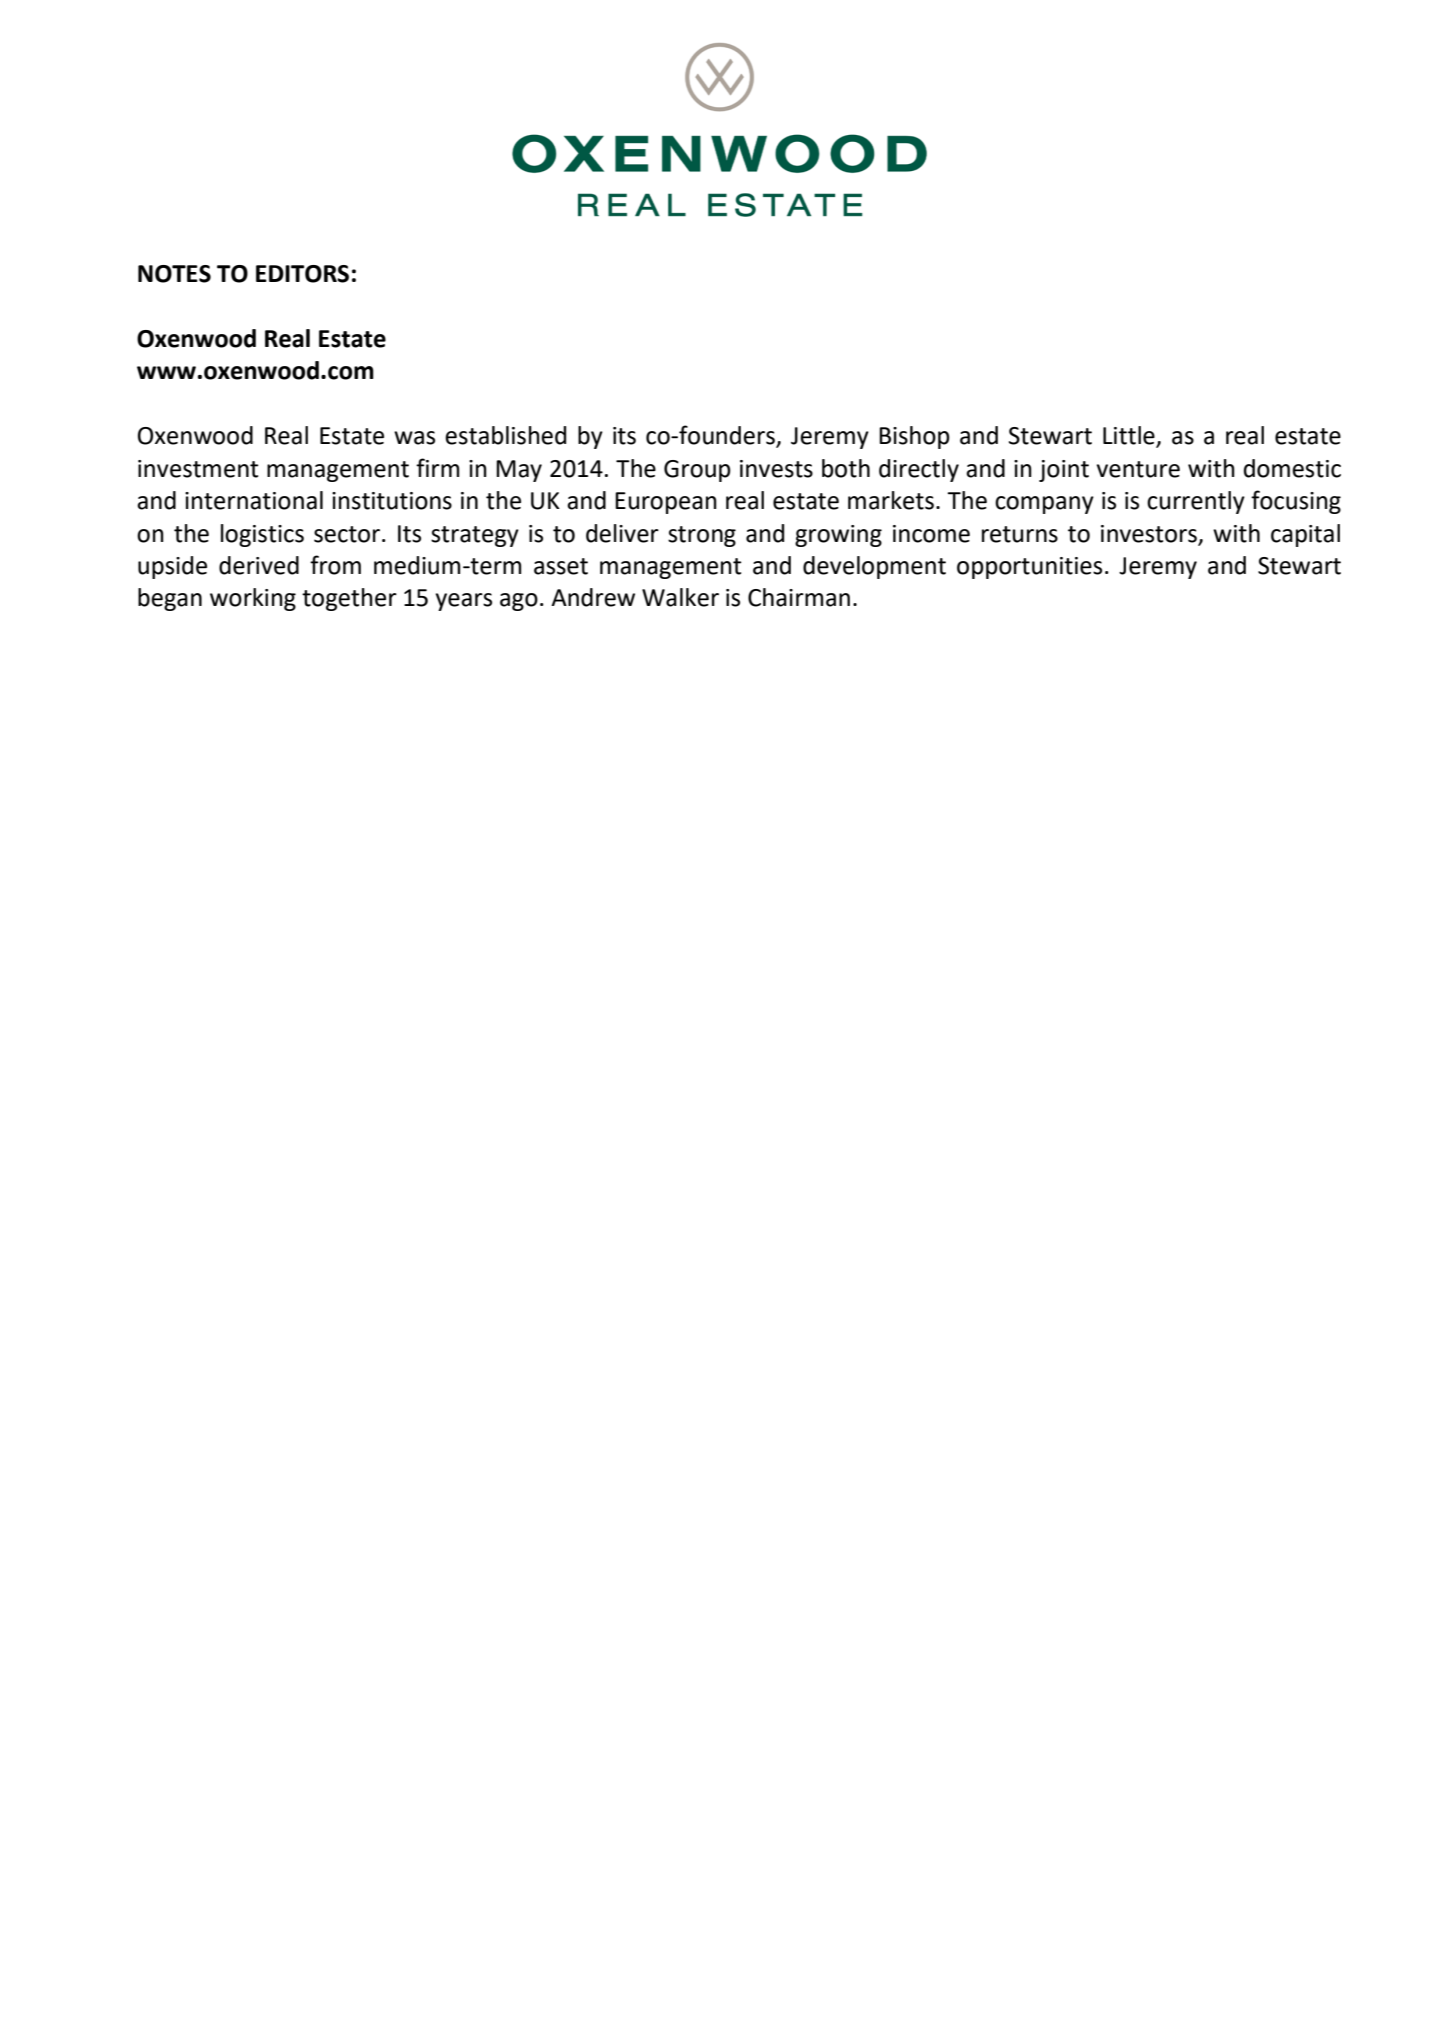 The image size is (1439, 2034). Describe the element at coordinates (1138, 469) in the image. I see `venture` at that location.
